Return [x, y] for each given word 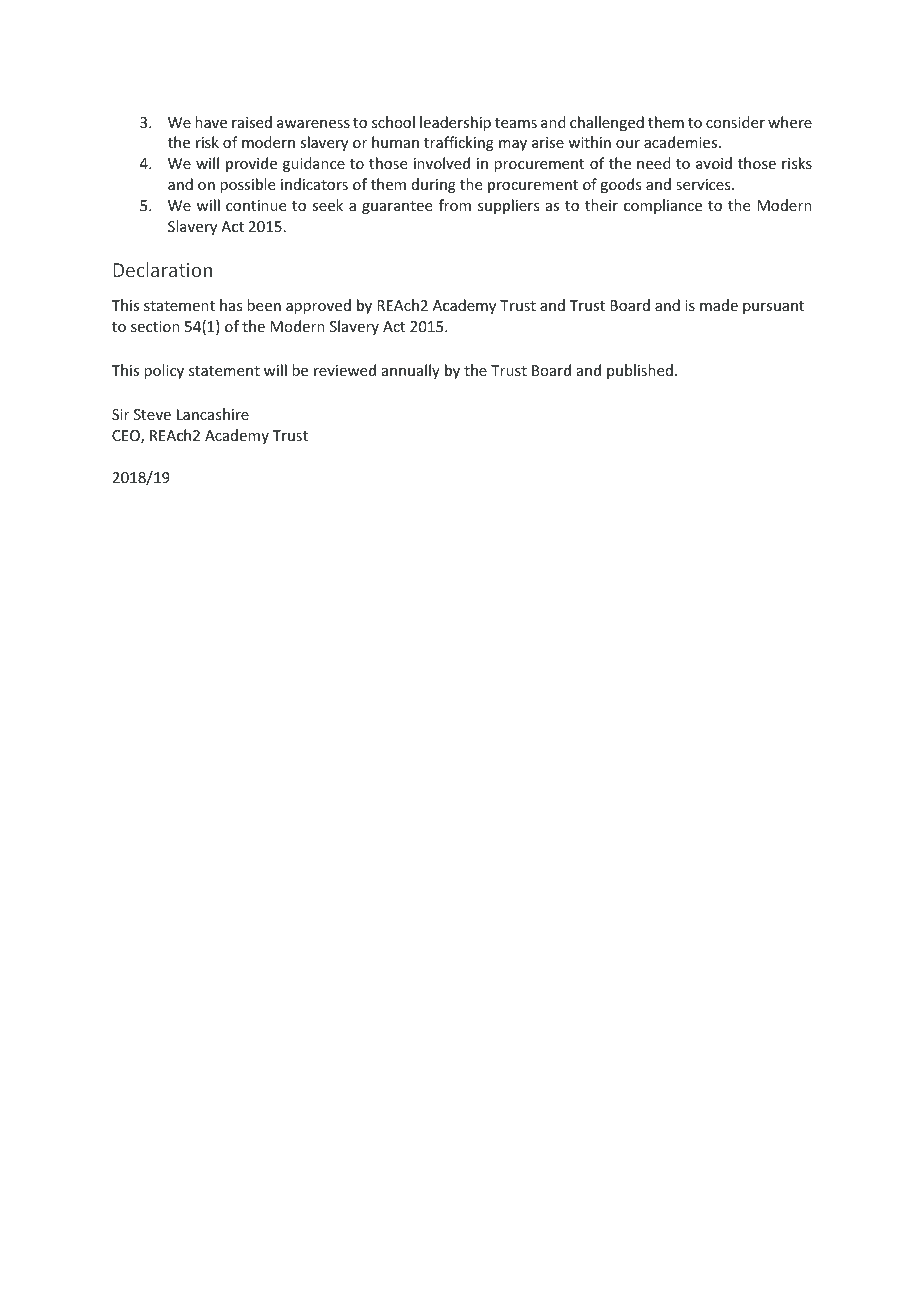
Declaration [162, 269]
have [211, 122]
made [719, 305]
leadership [455, 123]
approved [318, 306]
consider [735, 122]
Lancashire [213, 414]
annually [411, 371]
